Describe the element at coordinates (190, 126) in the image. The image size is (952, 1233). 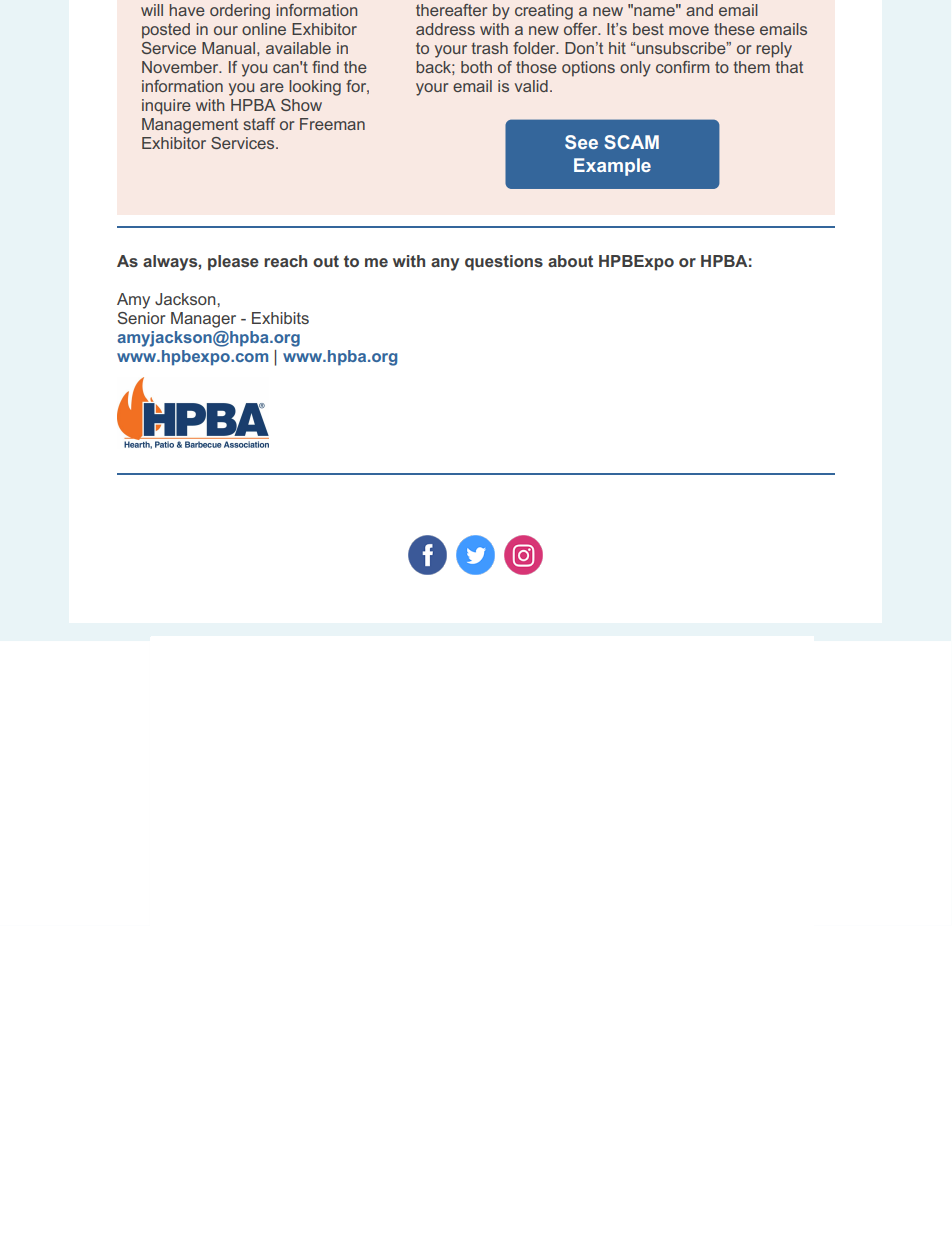
I see `Management` at that location.
